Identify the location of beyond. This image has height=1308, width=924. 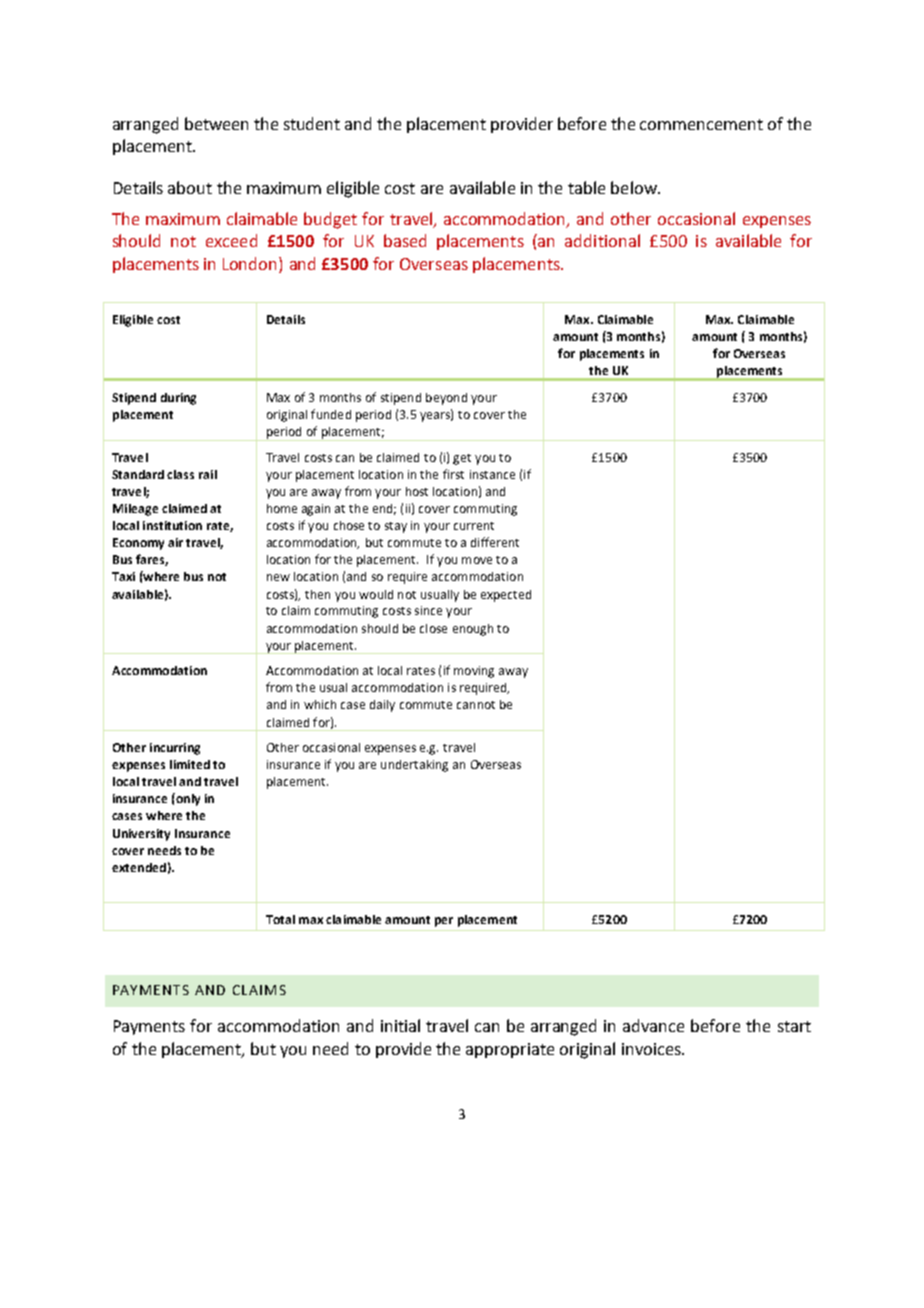
(446, 399).
